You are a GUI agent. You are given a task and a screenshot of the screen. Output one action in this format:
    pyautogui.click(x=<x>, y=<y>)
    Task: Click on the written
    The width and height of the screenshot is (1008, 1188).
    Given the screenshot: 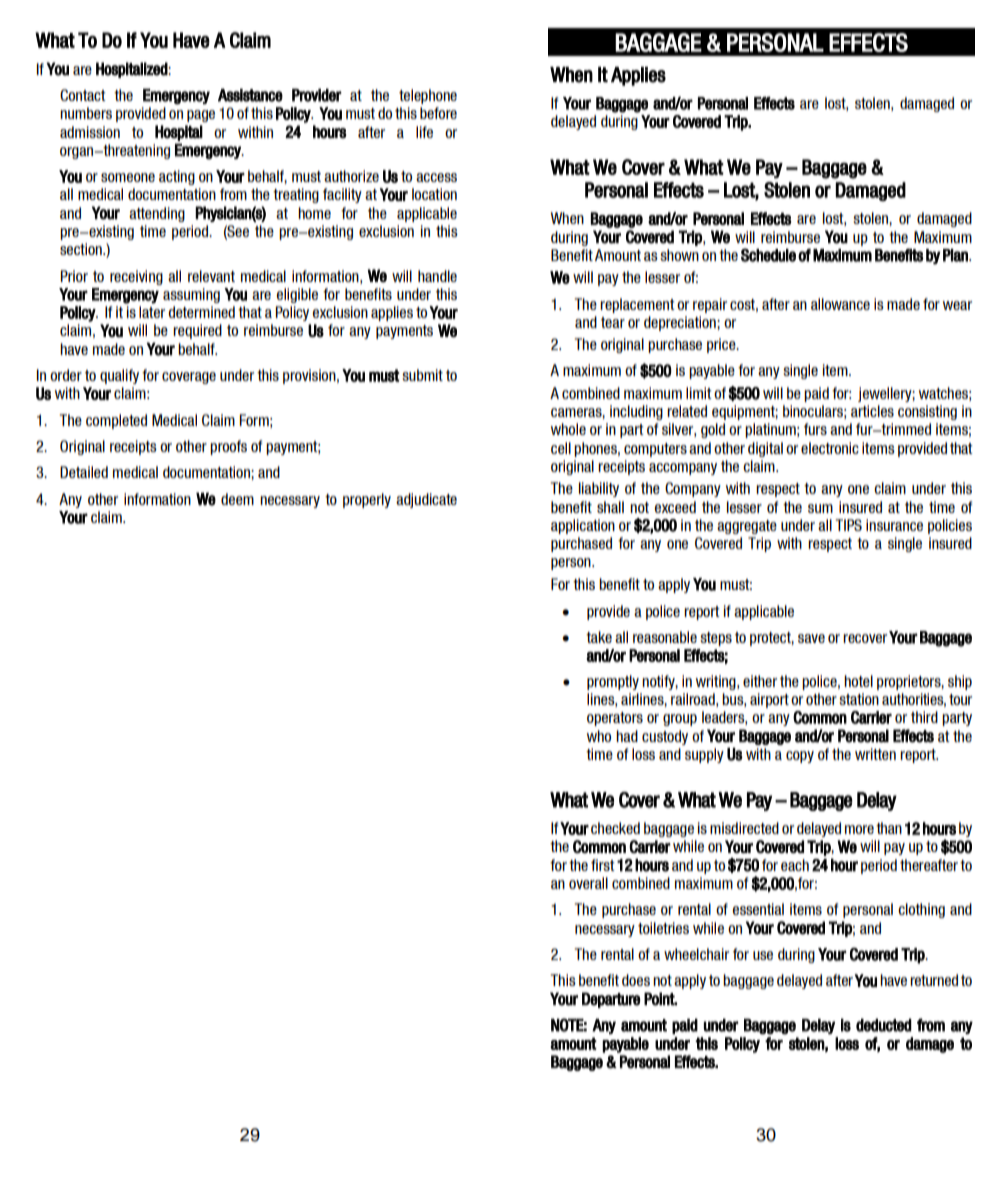 What is the action you would take?
    pyautogui.click(x=875, y=754)
